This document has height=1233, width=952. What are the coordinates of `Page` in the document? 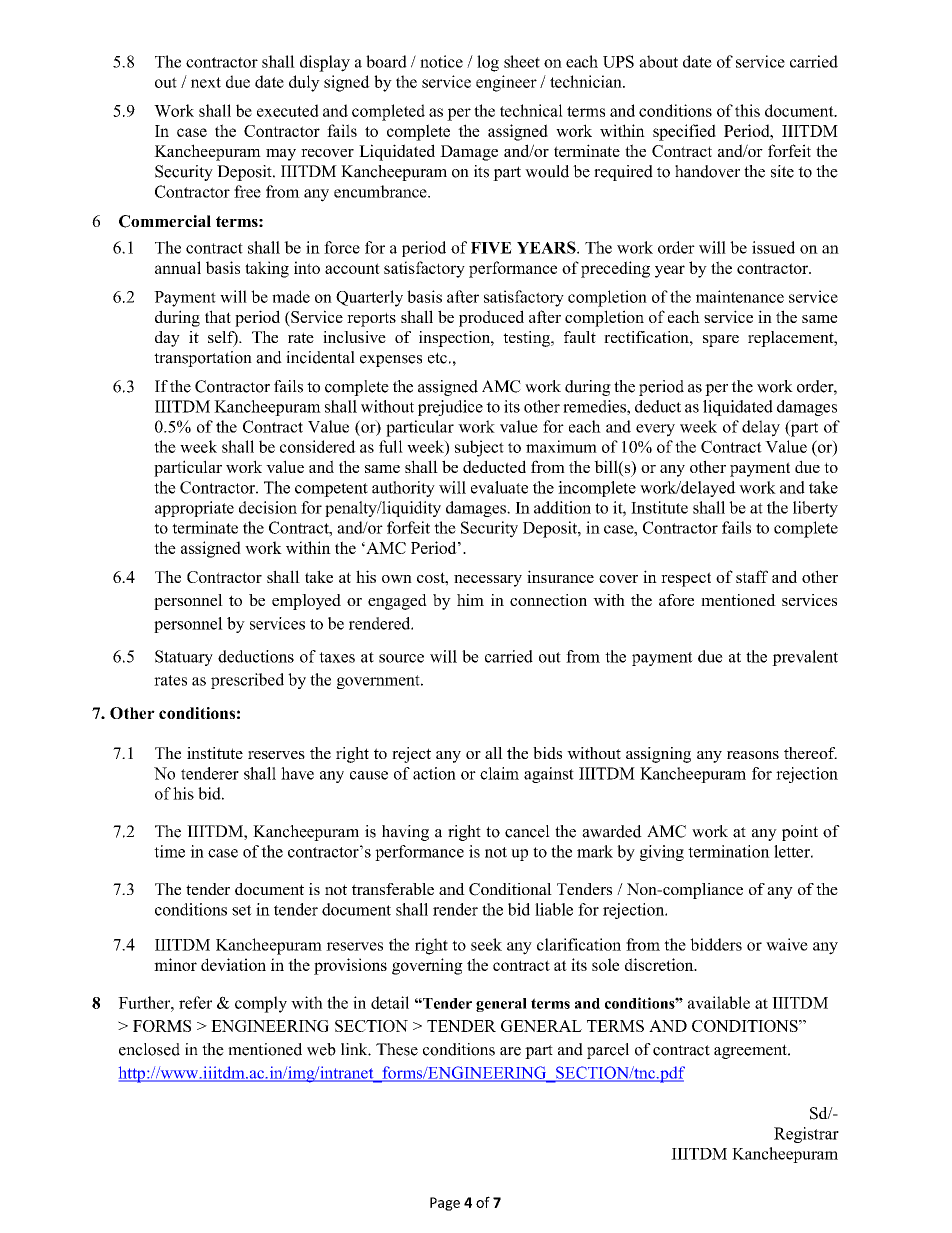 It's located at (445, 1204).
